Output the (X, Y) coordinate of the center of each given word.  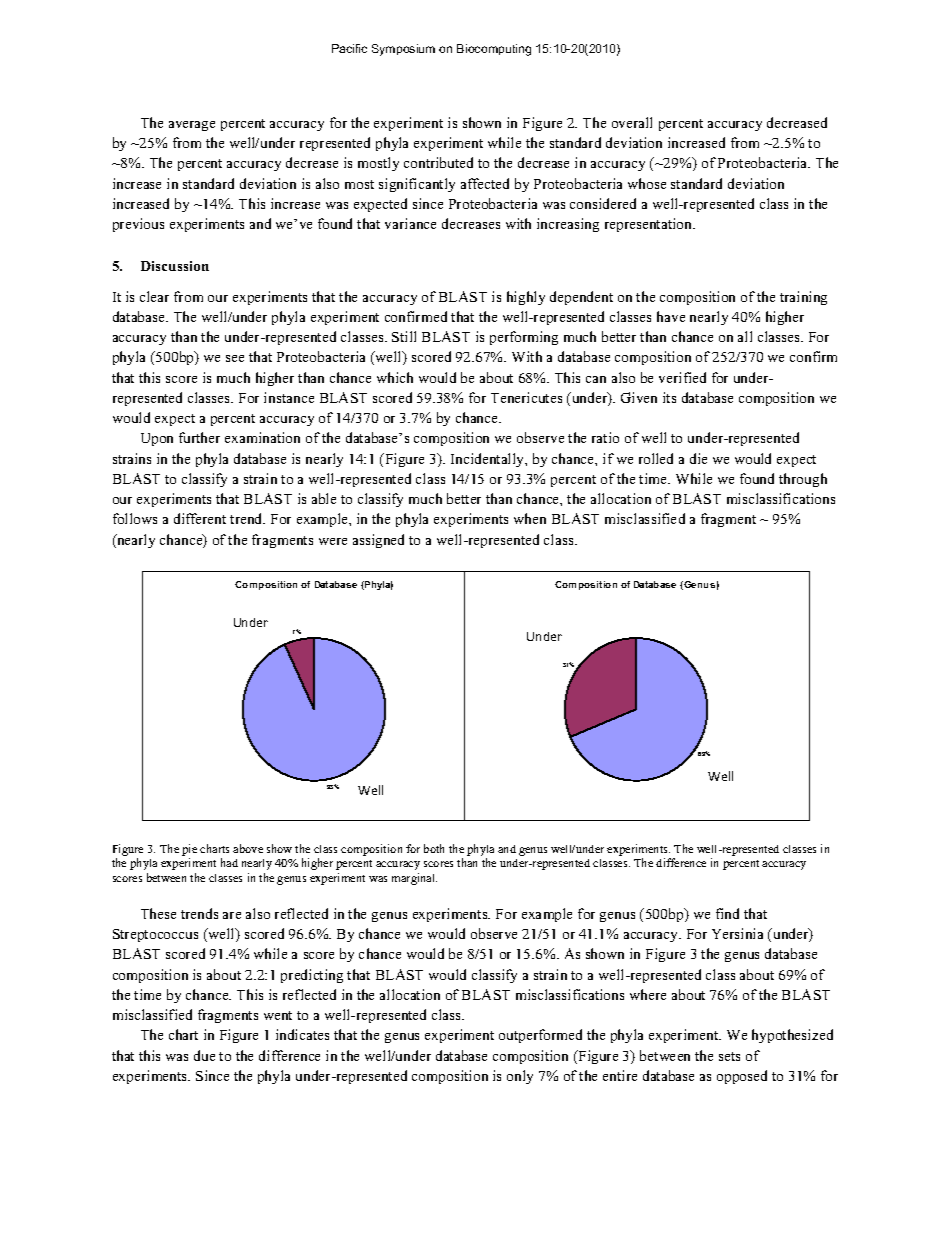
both (434, 848)
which (395, 377)
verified (682, 377)
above (248, 848)
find (727, 913)
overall (632, 122)
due (204, 1055)
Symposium (403, 50)
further (199, 437)
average (192, 126)
